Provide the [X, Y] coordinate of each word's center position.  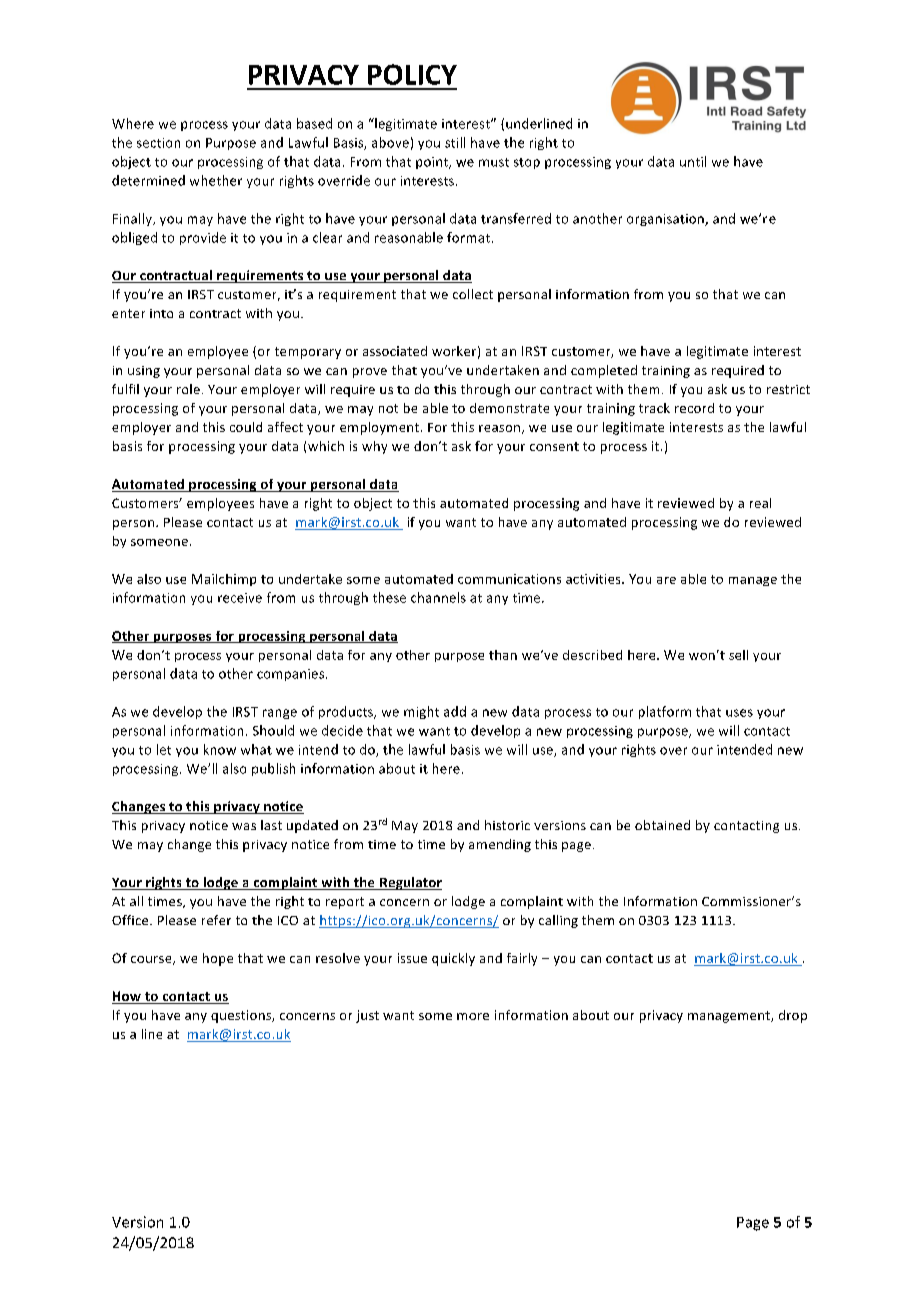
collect [473, 294]
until [693, 161]
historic [507, 825]
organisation [666, 220]
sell [738, 655]
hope [218, 959]
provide [203, 238]
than [503, 655]
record [694, 408]
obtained [662, 825]
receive [240, 598]
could [246, 427]
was [244, 826]
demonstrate [509, 408]
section [158, 143]
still [455, 142]
